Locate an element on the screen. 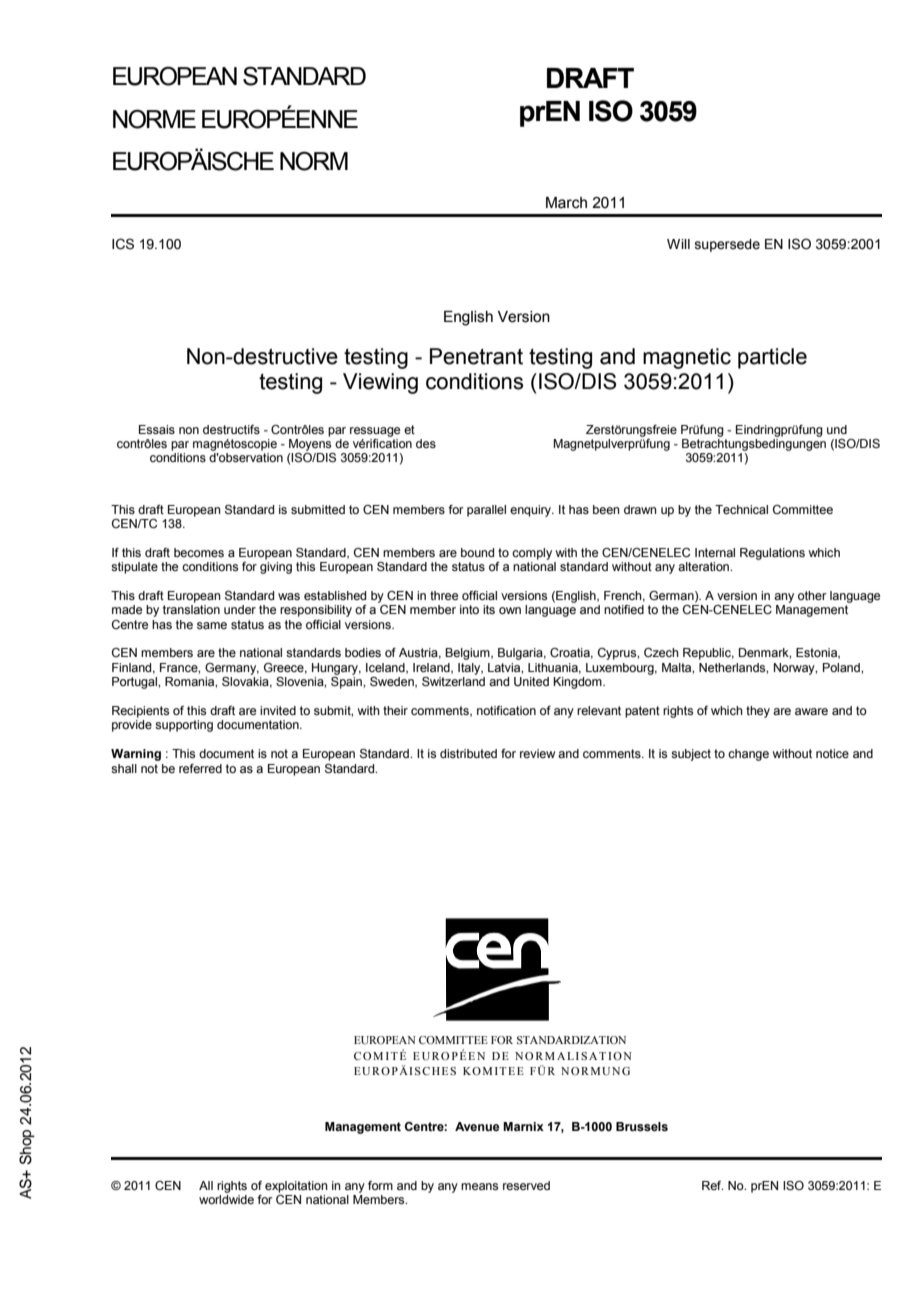 The width and height of the screenshot is (924, 1308). notification is located at coordinates (506, 710).
